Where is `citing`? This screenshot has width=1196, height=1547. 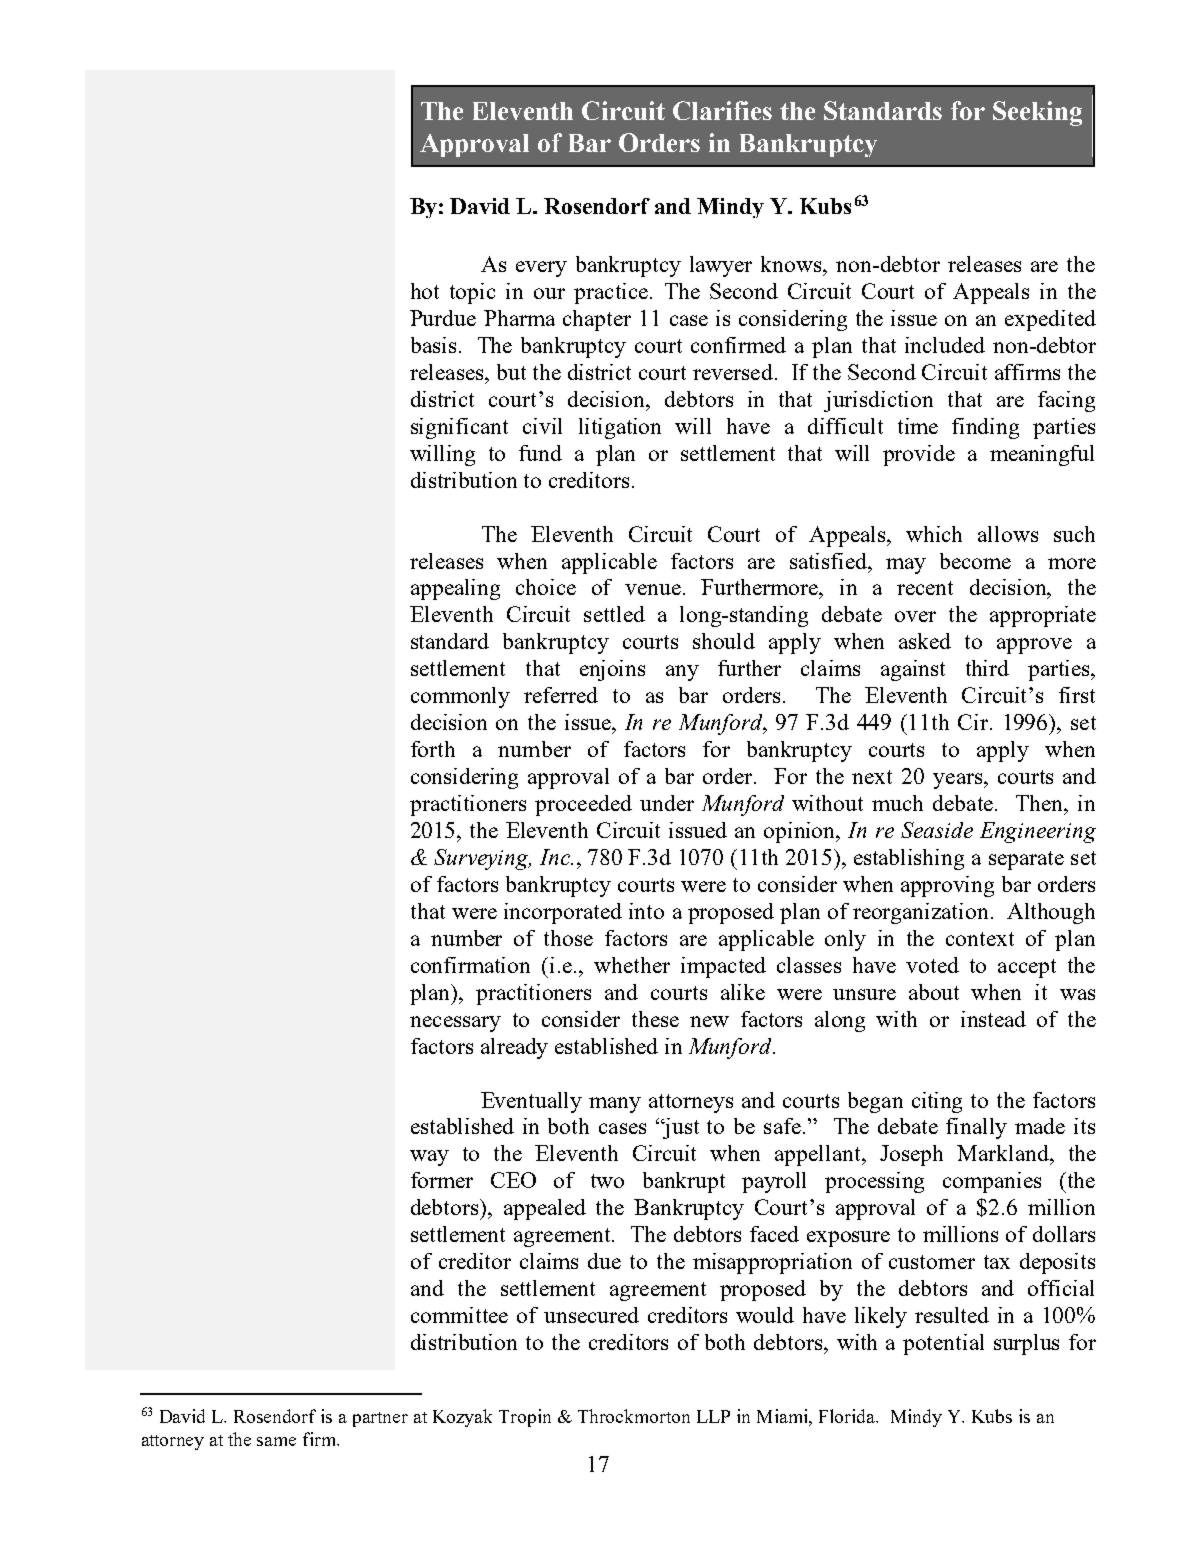 citing is located at coordinates (937, 1102).
